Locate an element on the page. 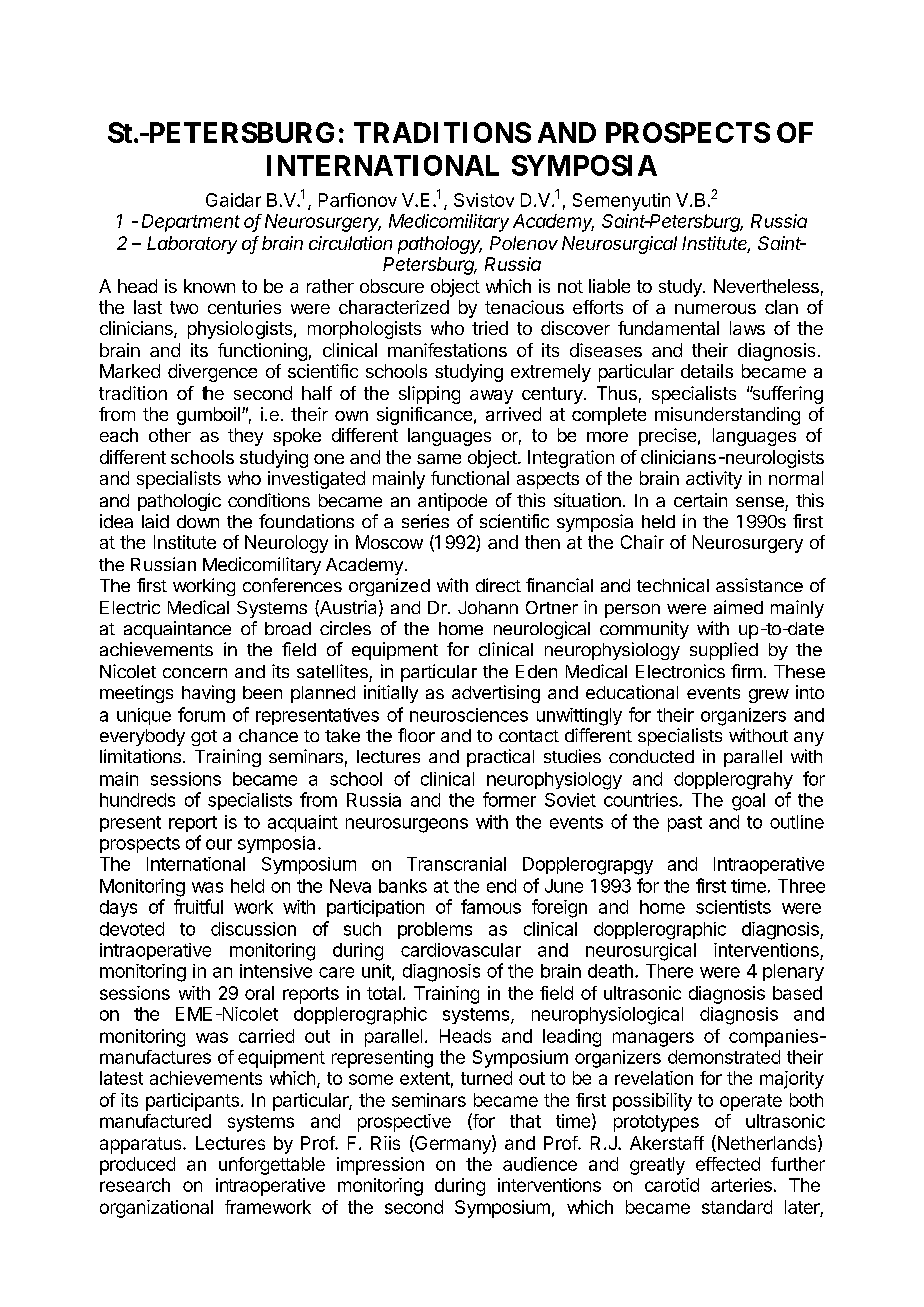 The width and height of the image is (924, 1307). Laboratory is located at coordinates (192, 245).
